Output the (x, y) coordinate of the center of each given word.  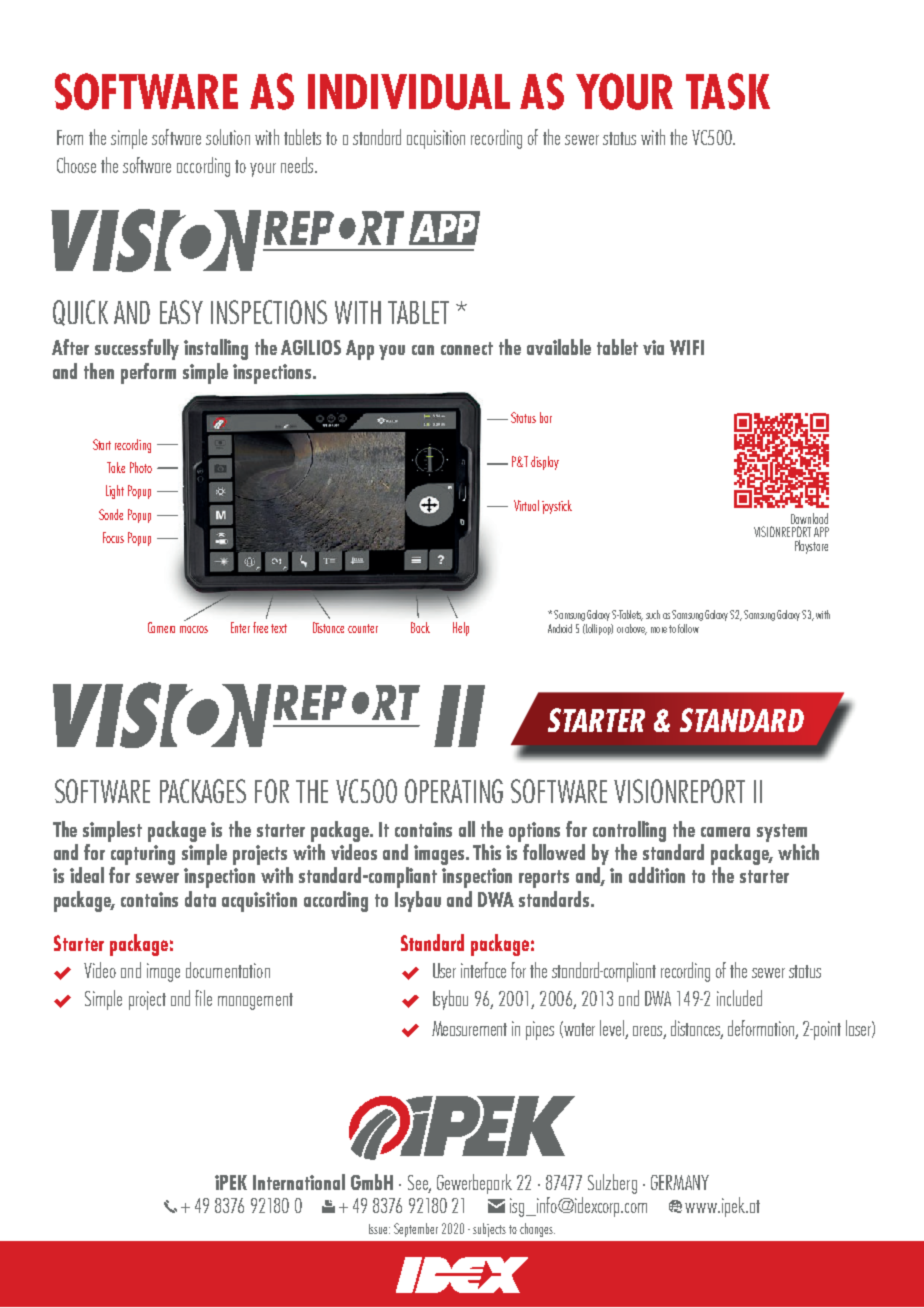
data (200, 899)
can (423, 350)
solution (228, 137)
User (444, 970)
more (659, 630)
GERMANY (680, 1182)
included (739, 998)
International (299, 1182)
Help (461, 629)
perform (148, 373)
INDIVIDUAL (409, 92)
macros (194, 629)
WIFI (687, 347)
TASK (728, 91)
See (419, 1183)
